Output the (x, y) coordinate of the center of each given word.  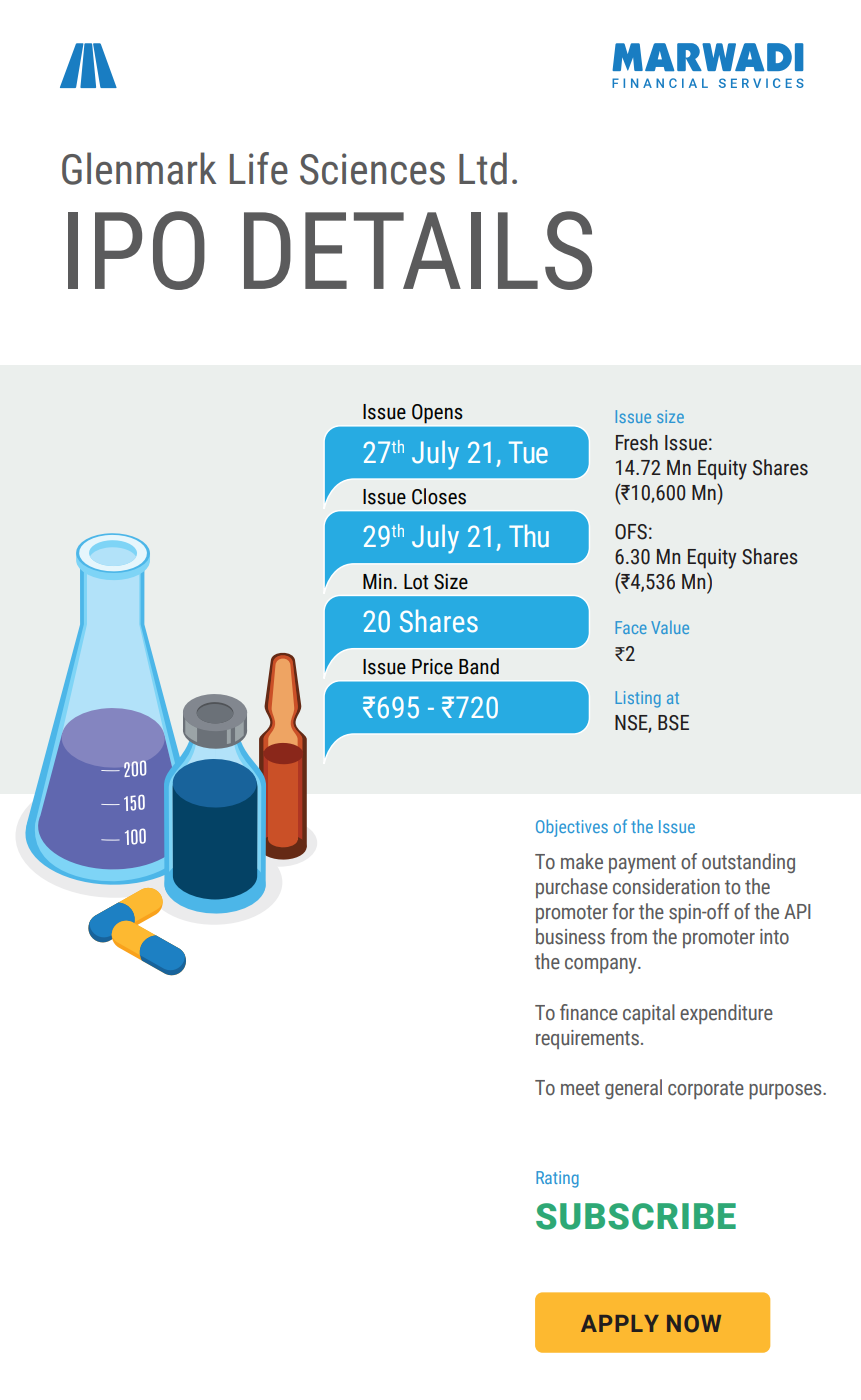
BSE (673, 723)
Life (259, 168)
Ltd (483, 168)
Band (479, 666)
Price (432, 667)
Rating (557, 1179)
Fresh (637, 442)
